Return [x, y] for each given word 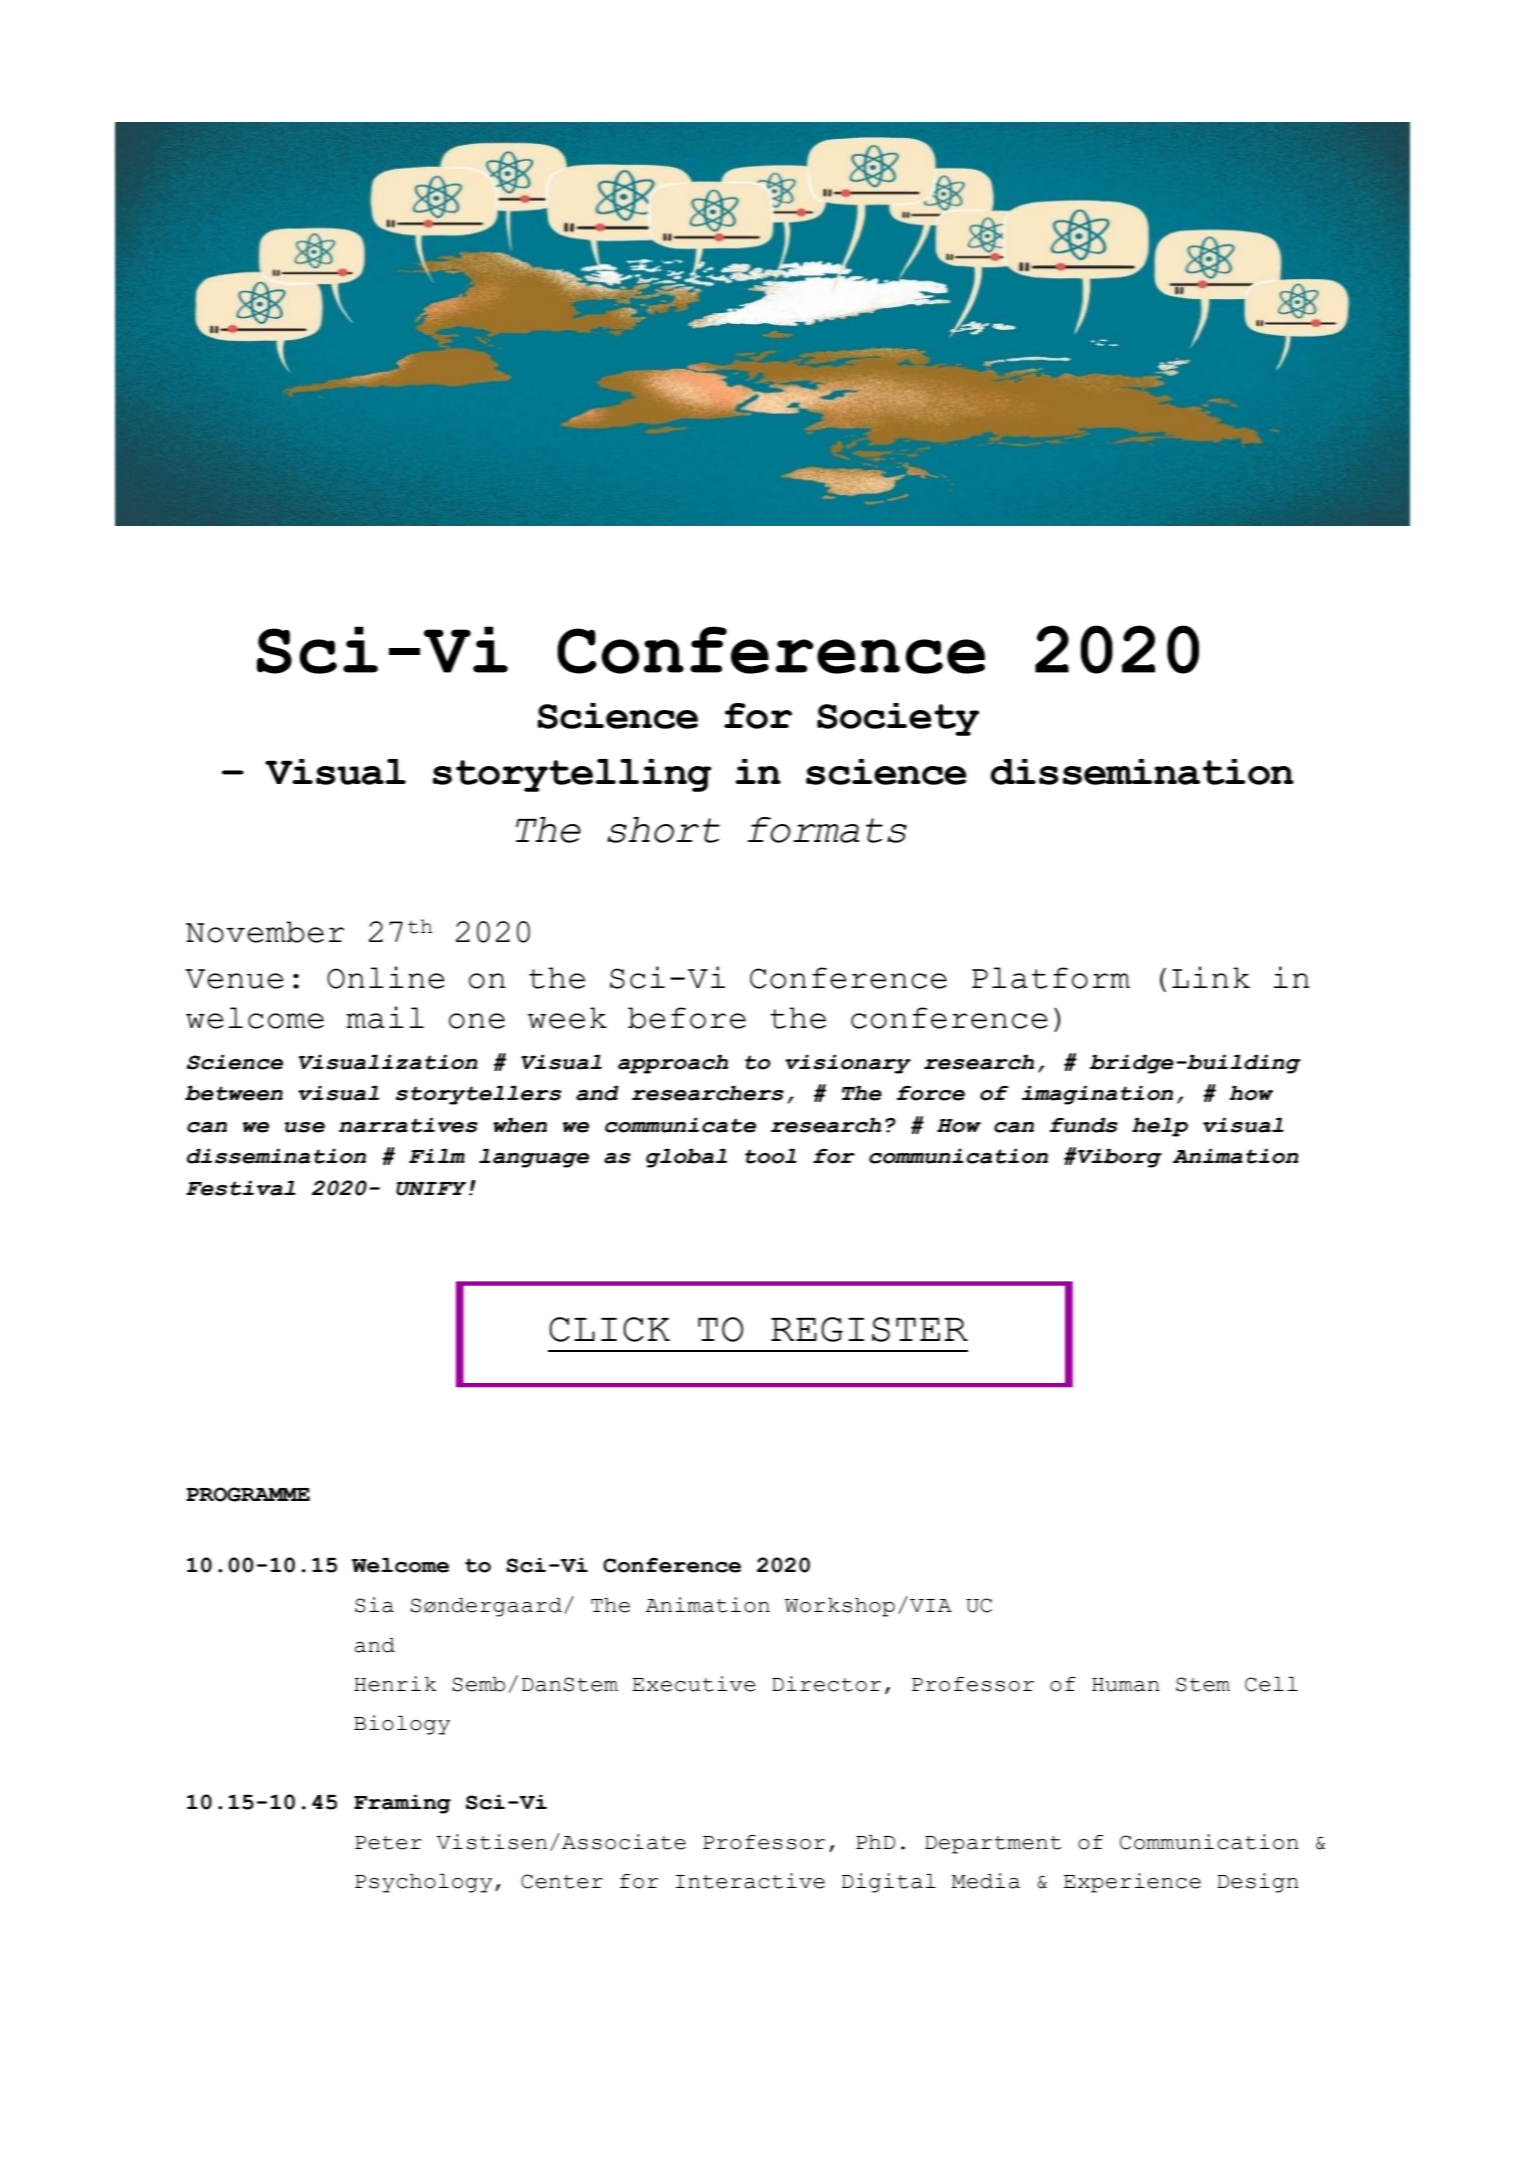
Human [1126, 1685]
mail [385, 1017]
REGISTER [869, 1329]
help [1160, 1127]
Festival [241, 1188]
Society [898, 719]
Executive [693, 1684]
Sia [374, 1605]
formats [827, 830]
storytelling [572, 775]
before [687, 1018]
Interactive [750, 1881]
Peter [388, 1843]
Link [1211, 977]
